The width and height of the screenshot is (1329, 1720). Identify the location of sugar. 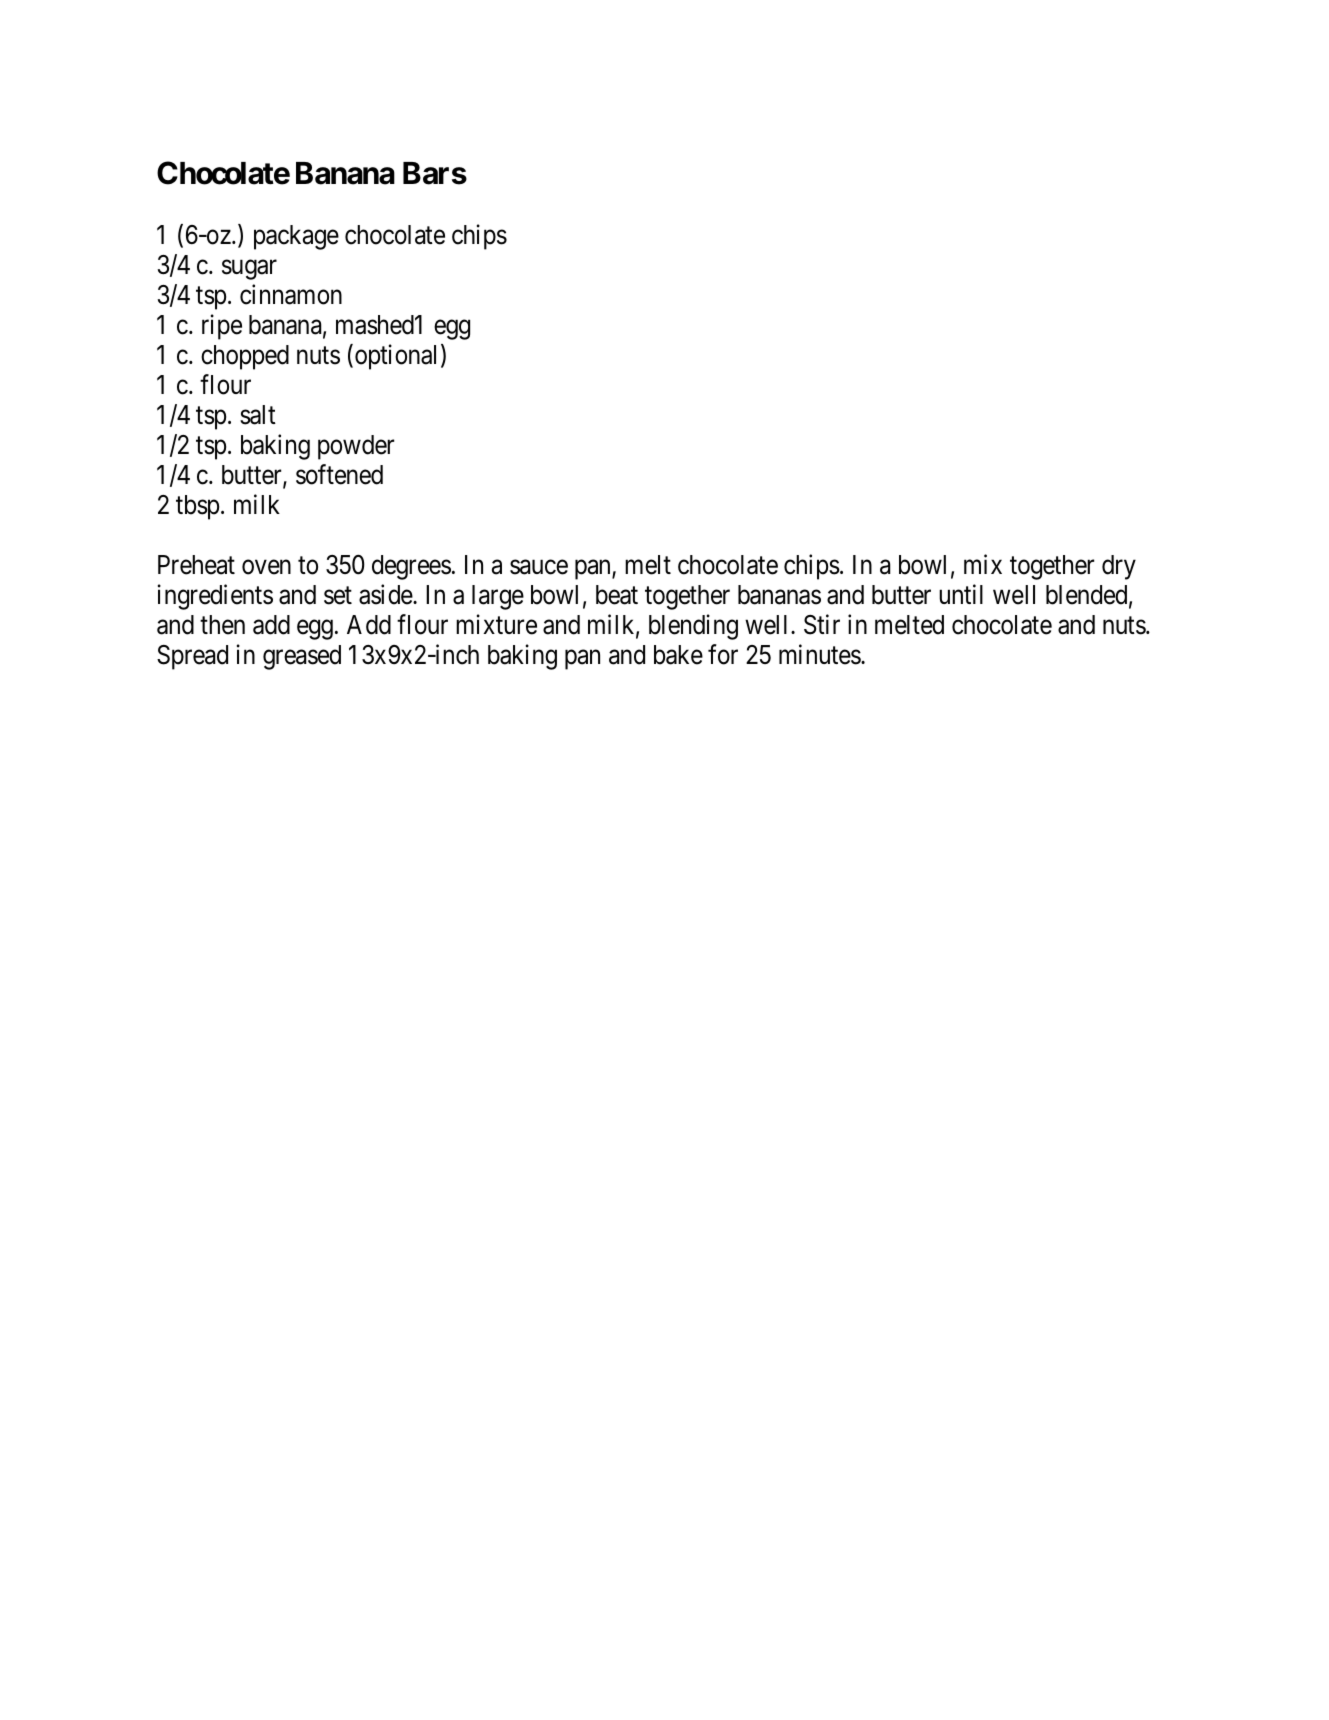
(249, 270).
